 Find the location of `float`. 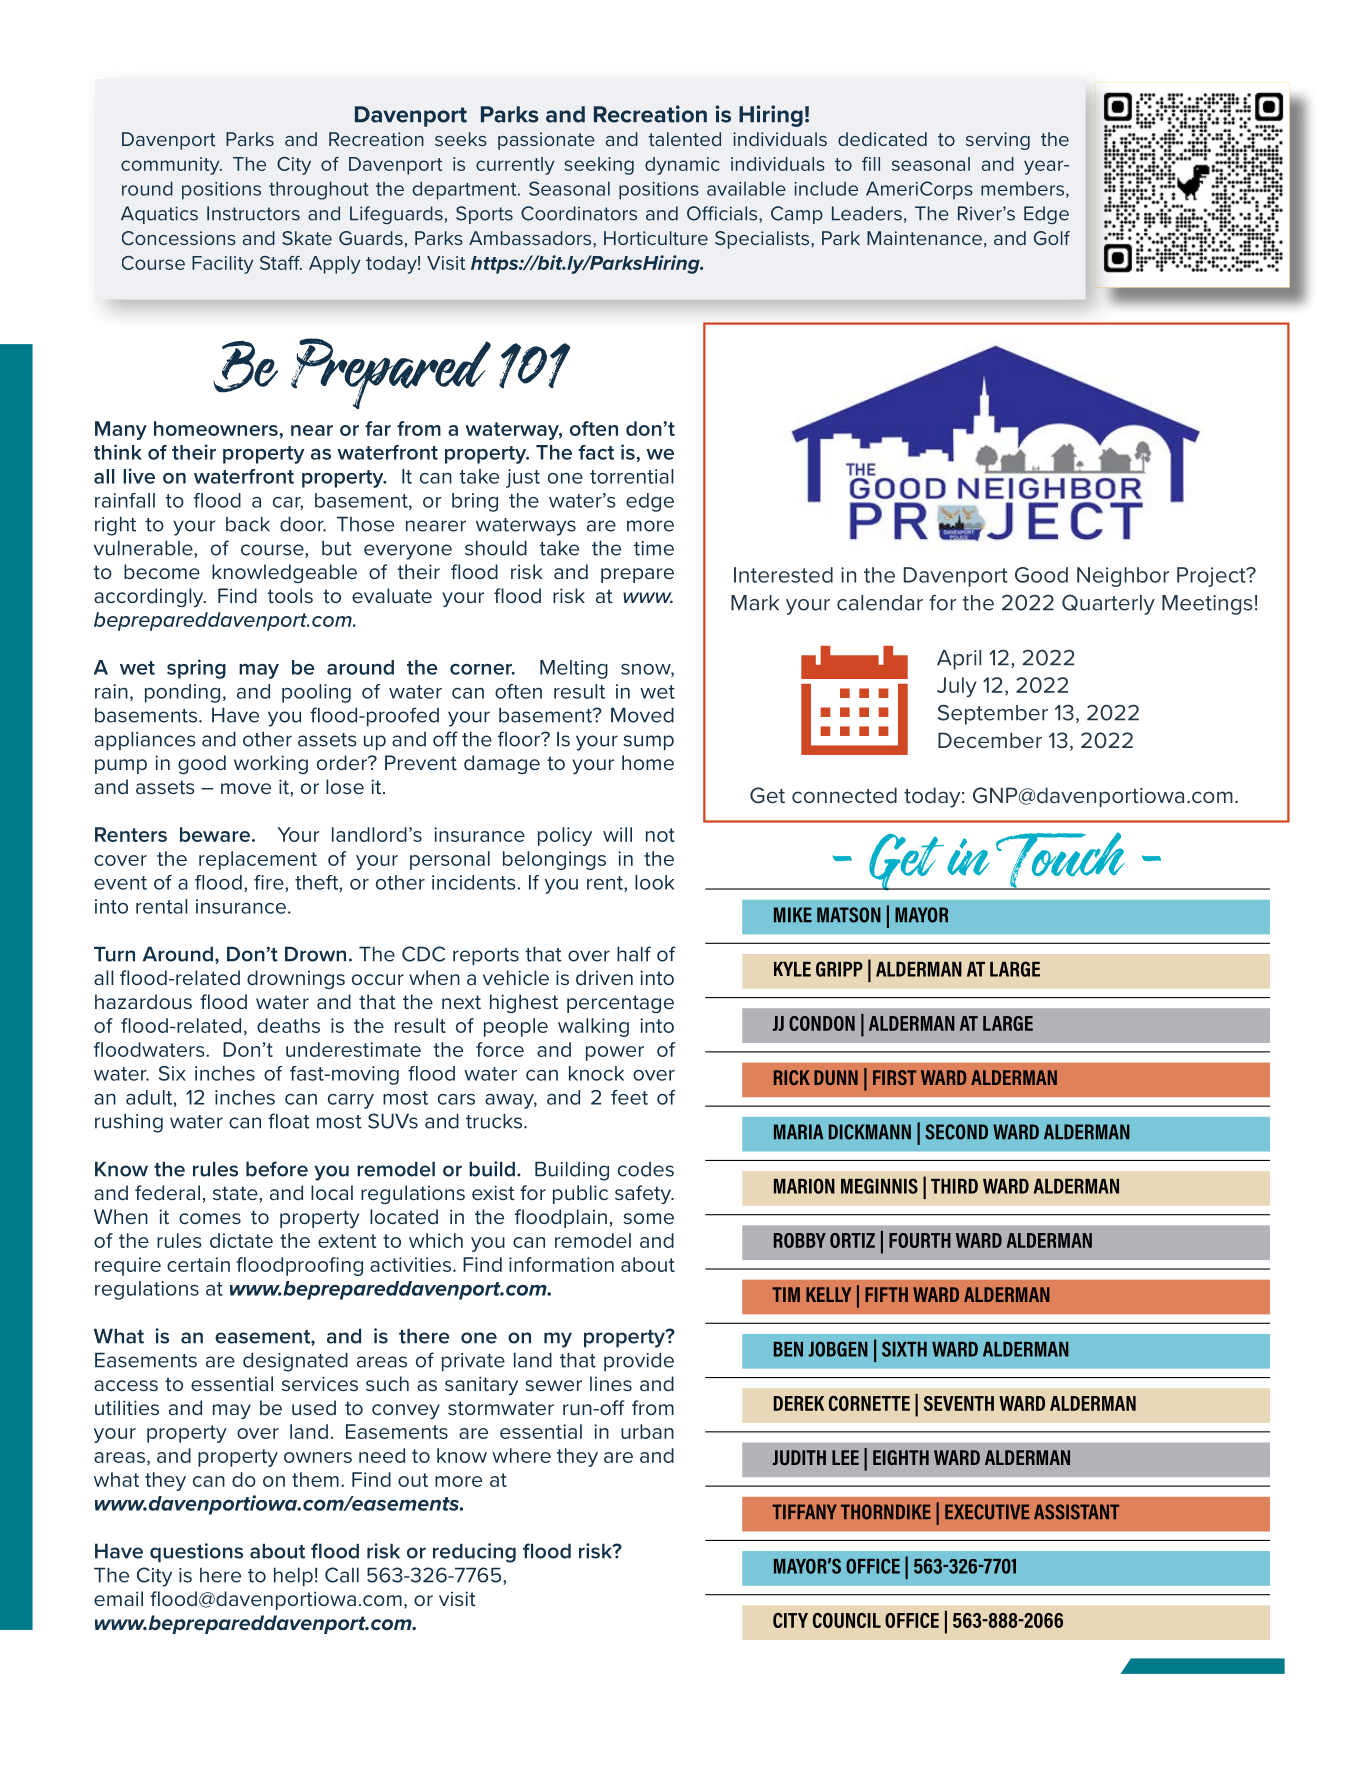

float is located at coordinates (289, 1121).
